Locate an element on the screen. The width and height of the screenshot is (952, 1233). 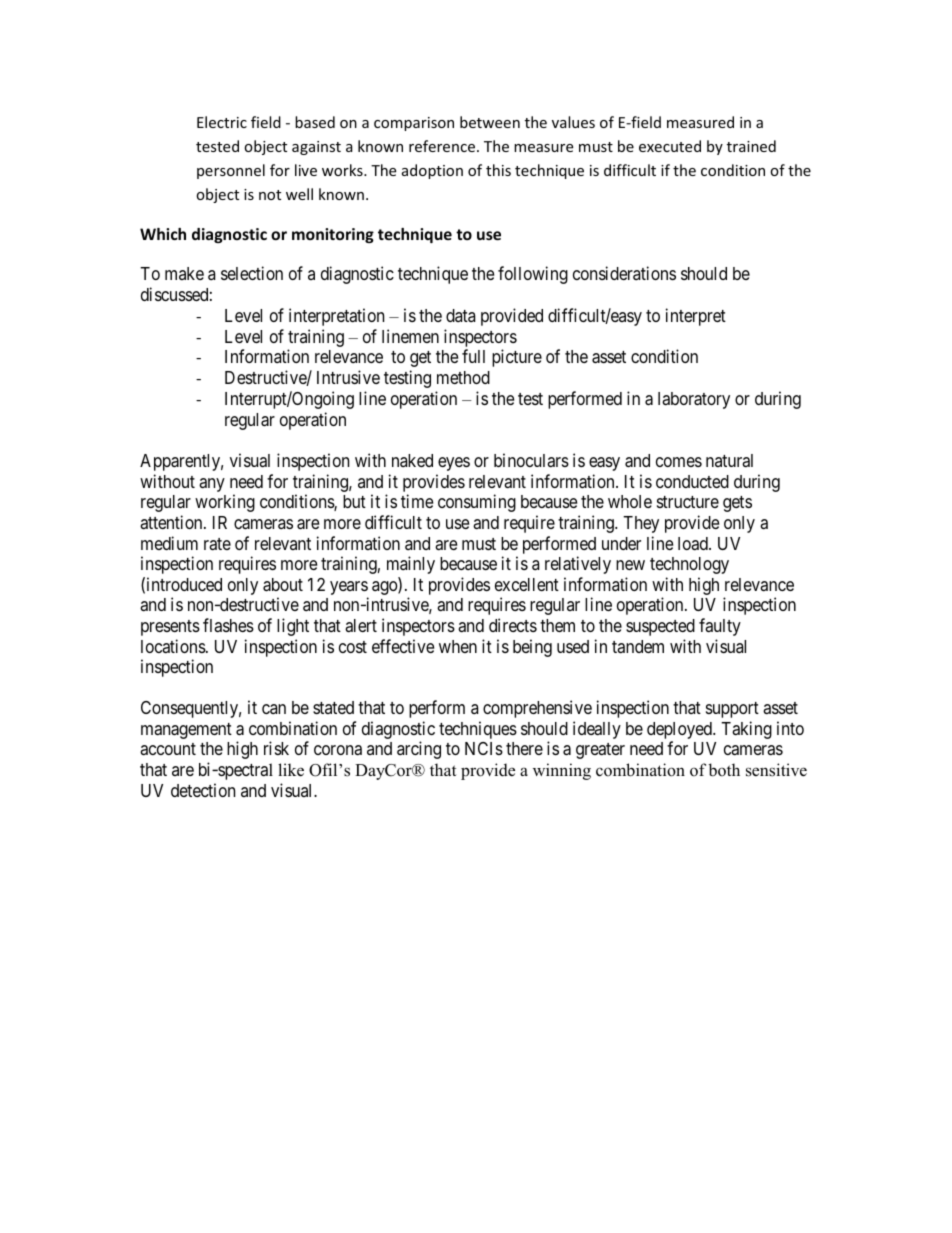
any is located at coordinates (212, 485).
